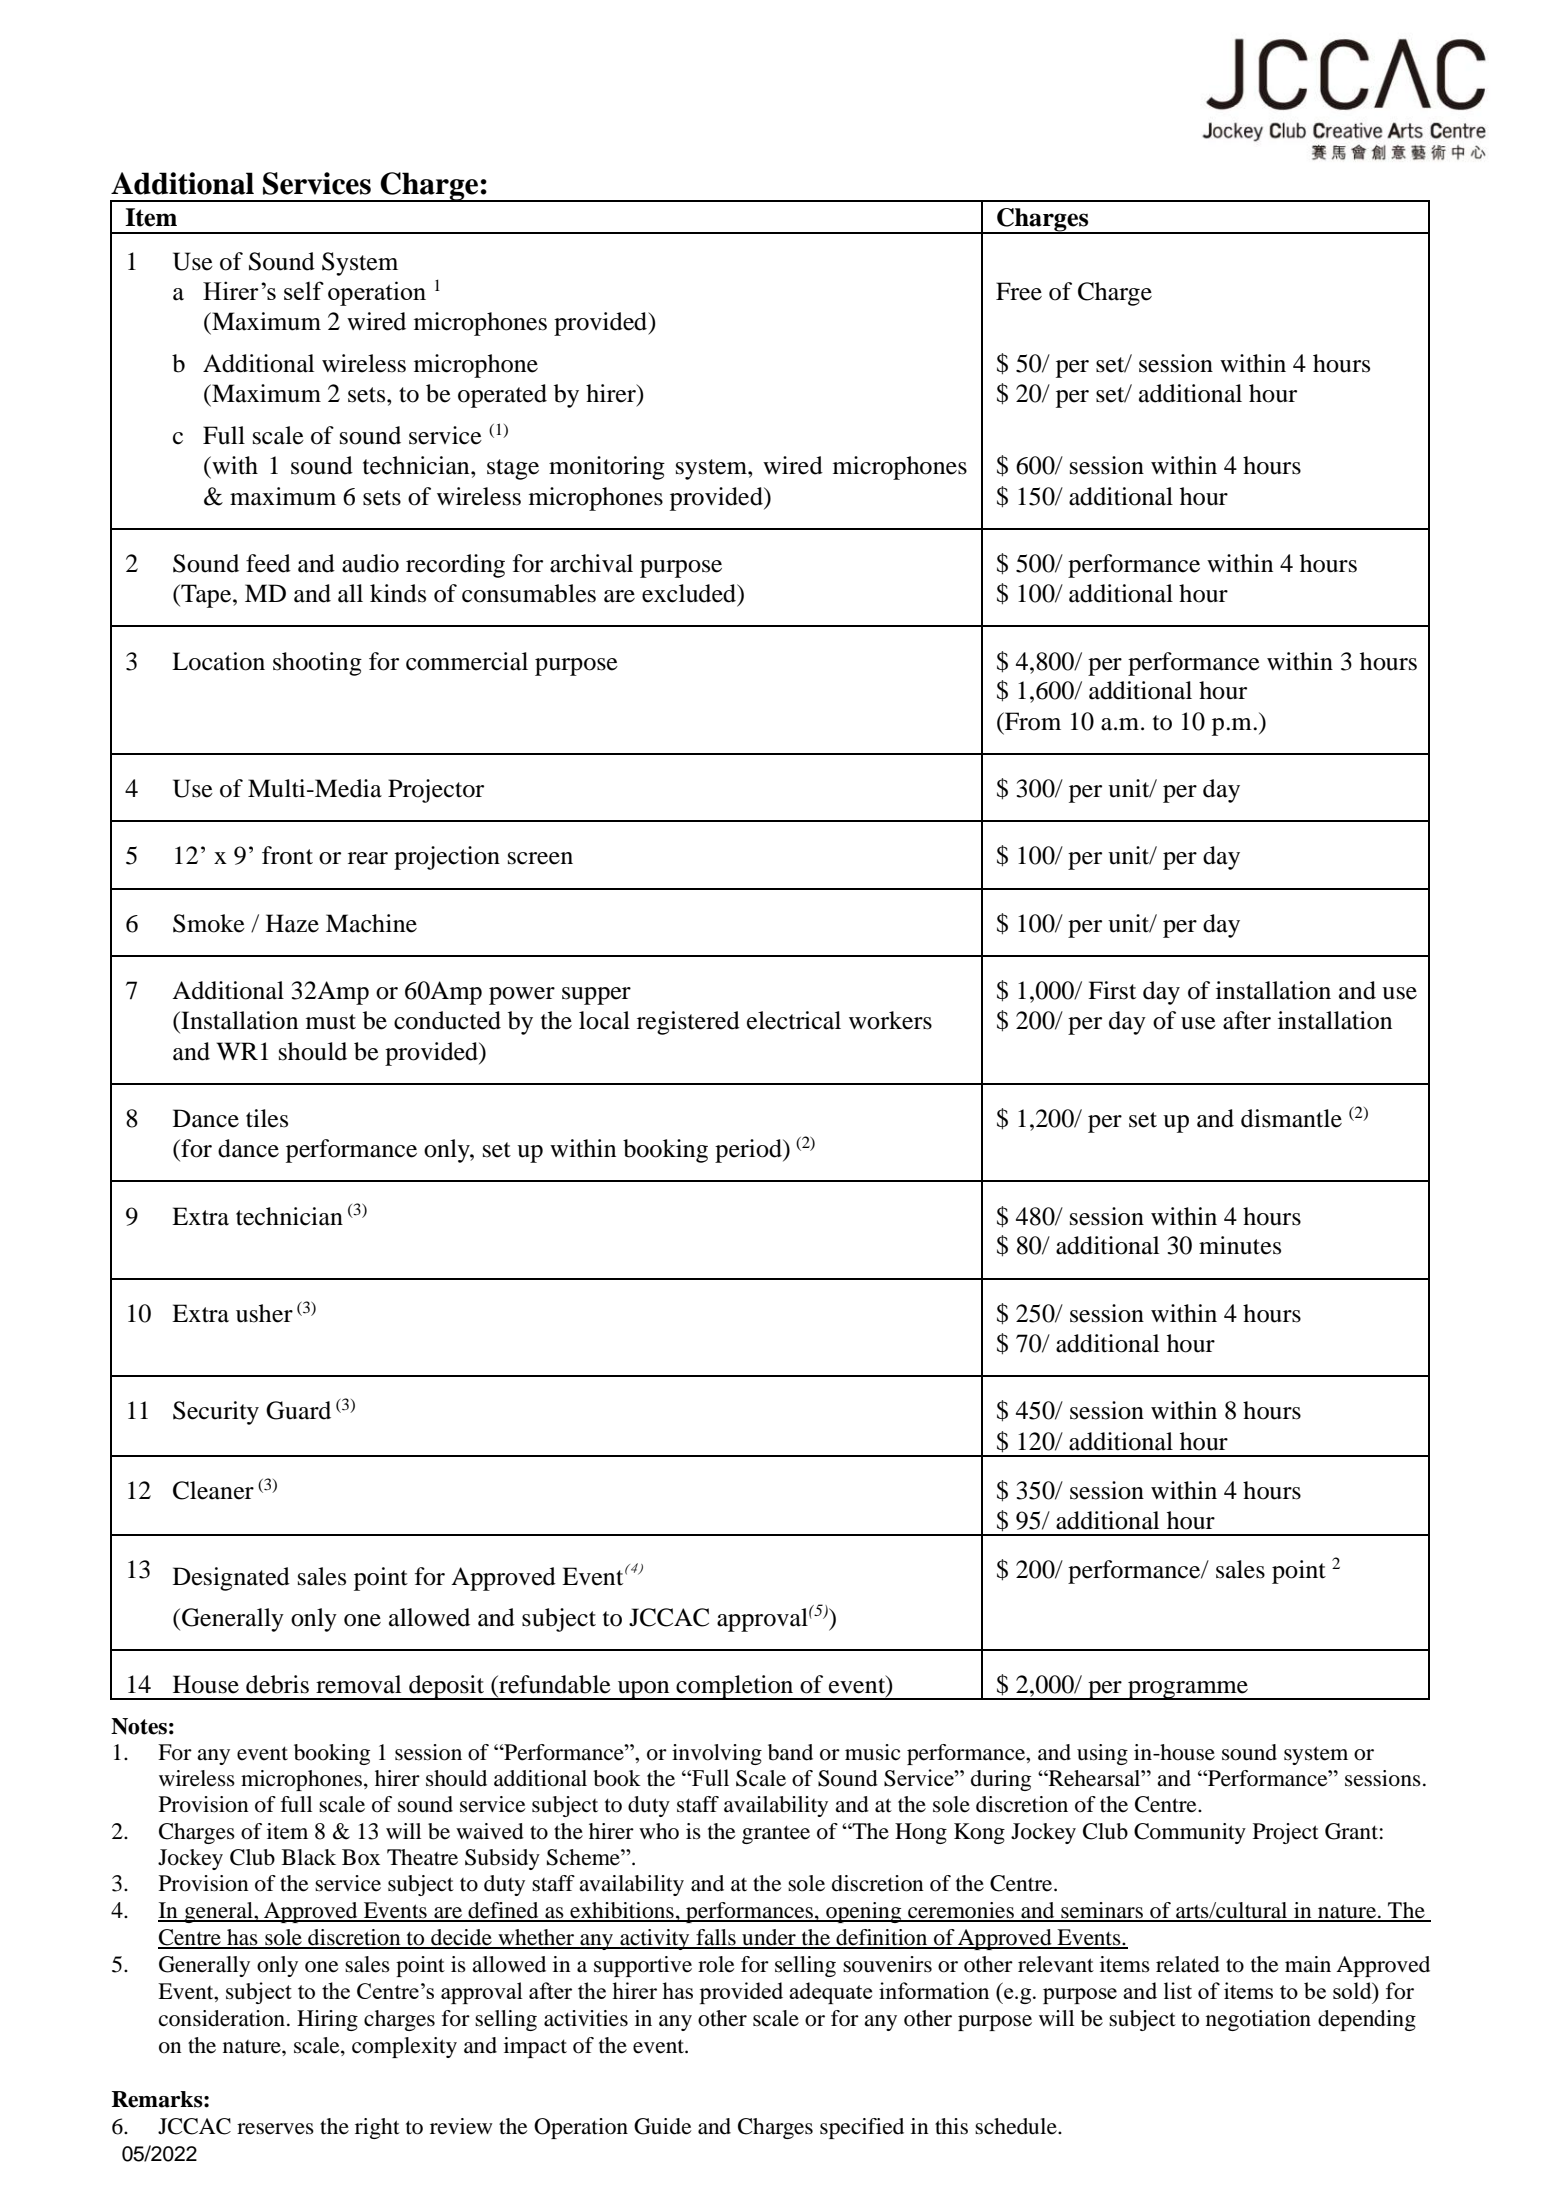 This document has height=2201, width=1556. Describe the element at coordinates (275, 2129) in the document. I see `reserves` at that location.
